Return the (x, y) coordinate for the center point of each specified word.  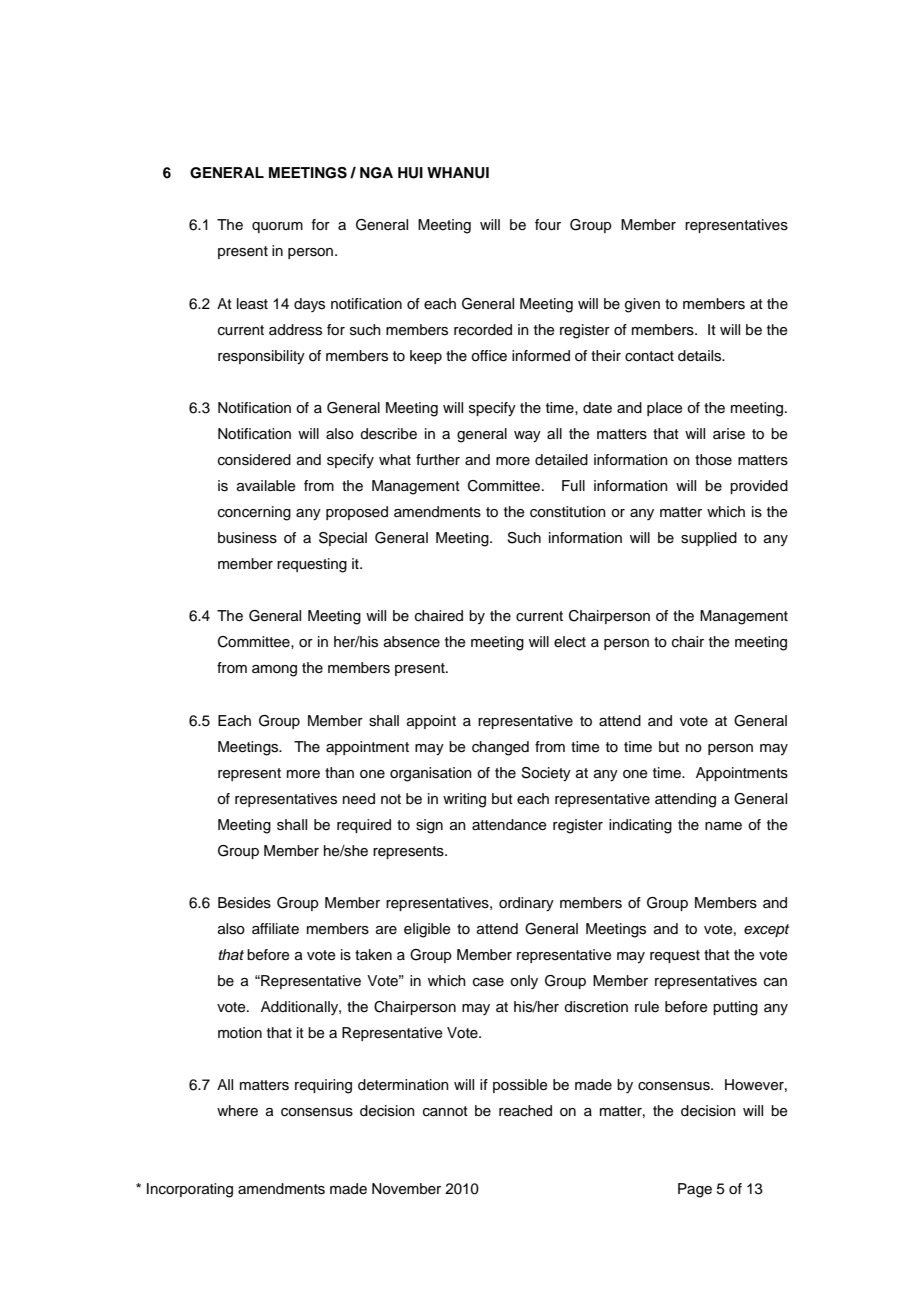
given (642, 305)
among (274, 671)
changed (500, 748)
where (237, 1111)
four (548, 225)
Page (695, 1190)
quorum (277, 227)
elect (570, 642)
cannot (445, 1111)
